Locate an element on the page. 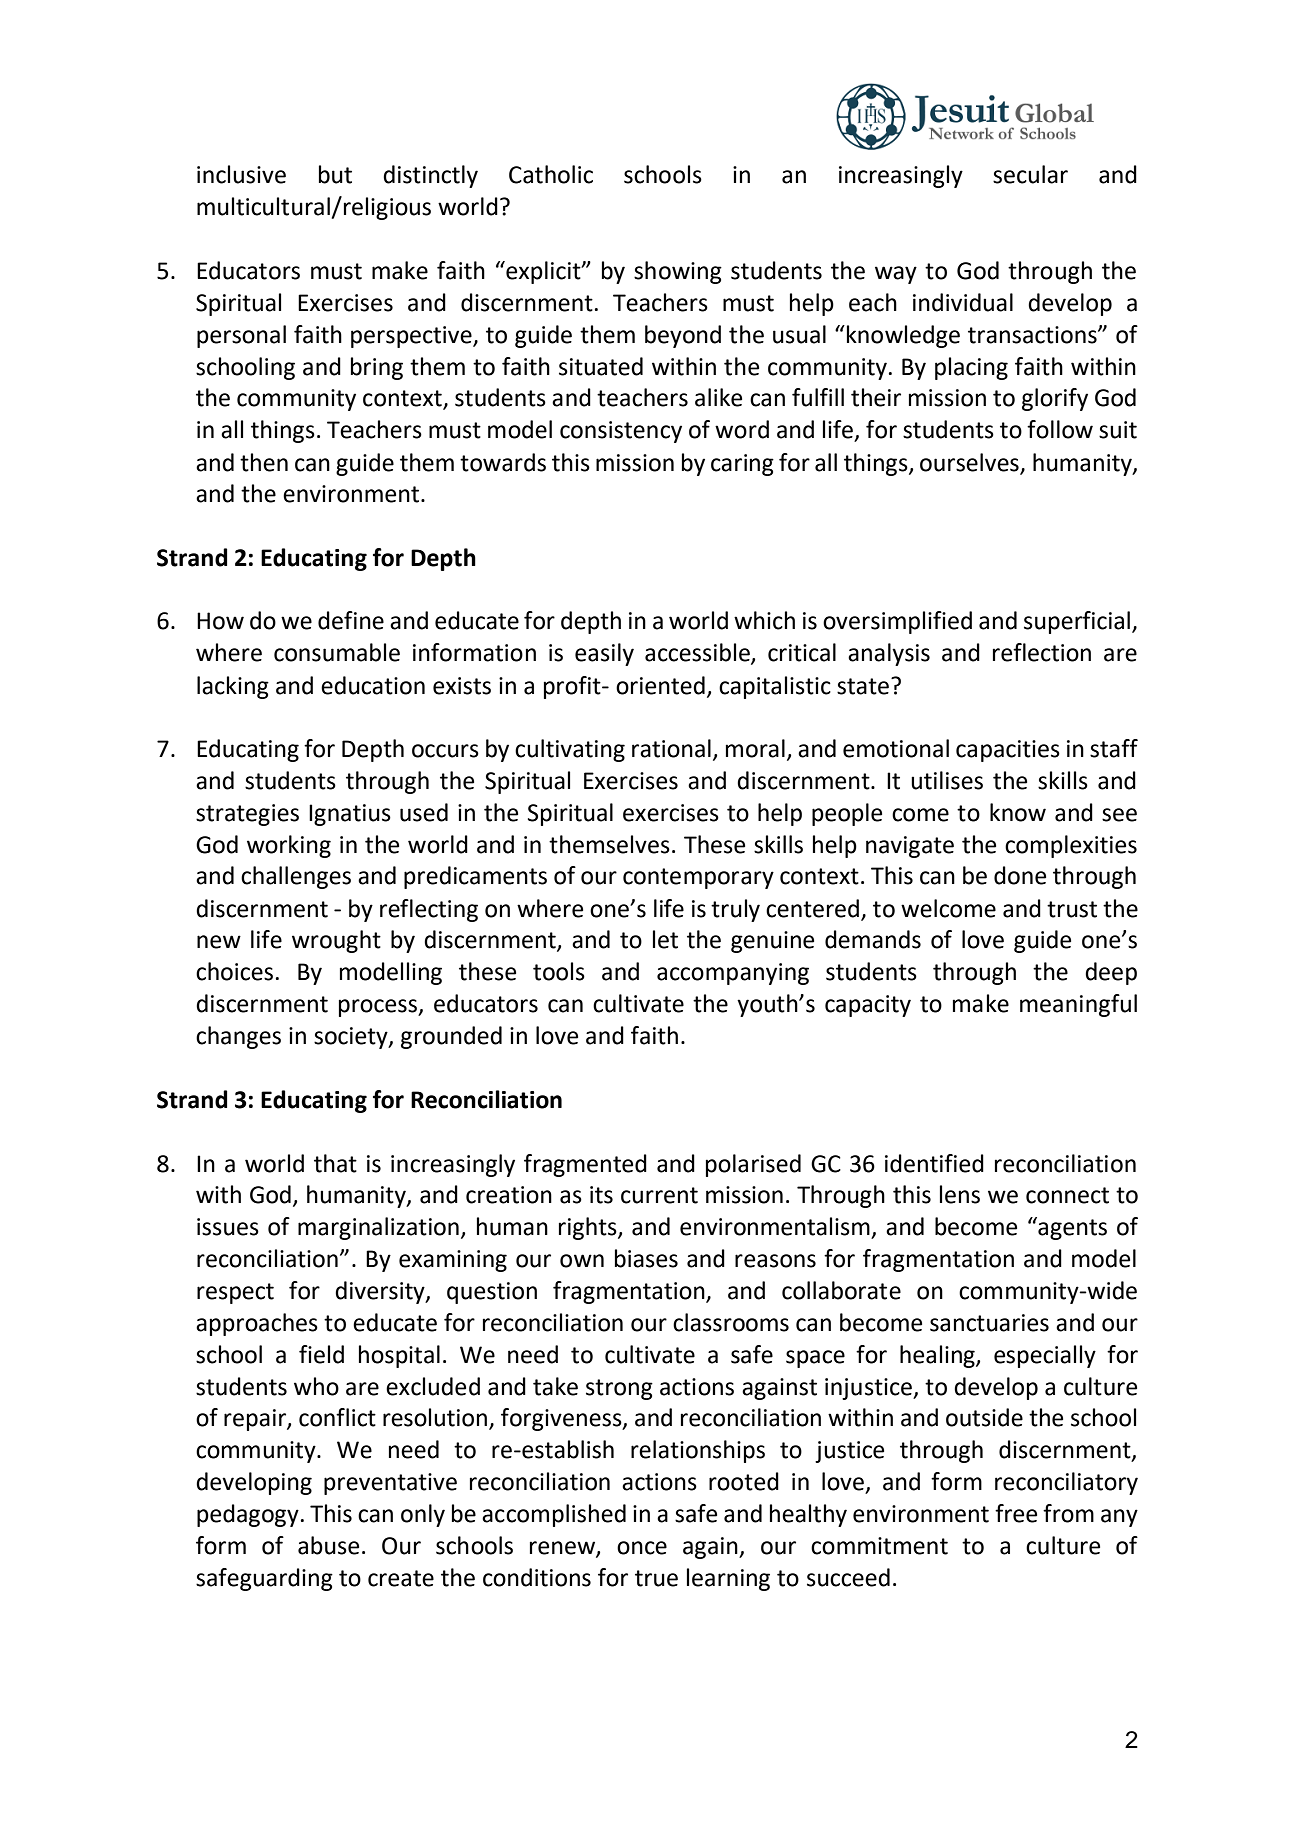  challenges is located at coordinates (296, 877).
